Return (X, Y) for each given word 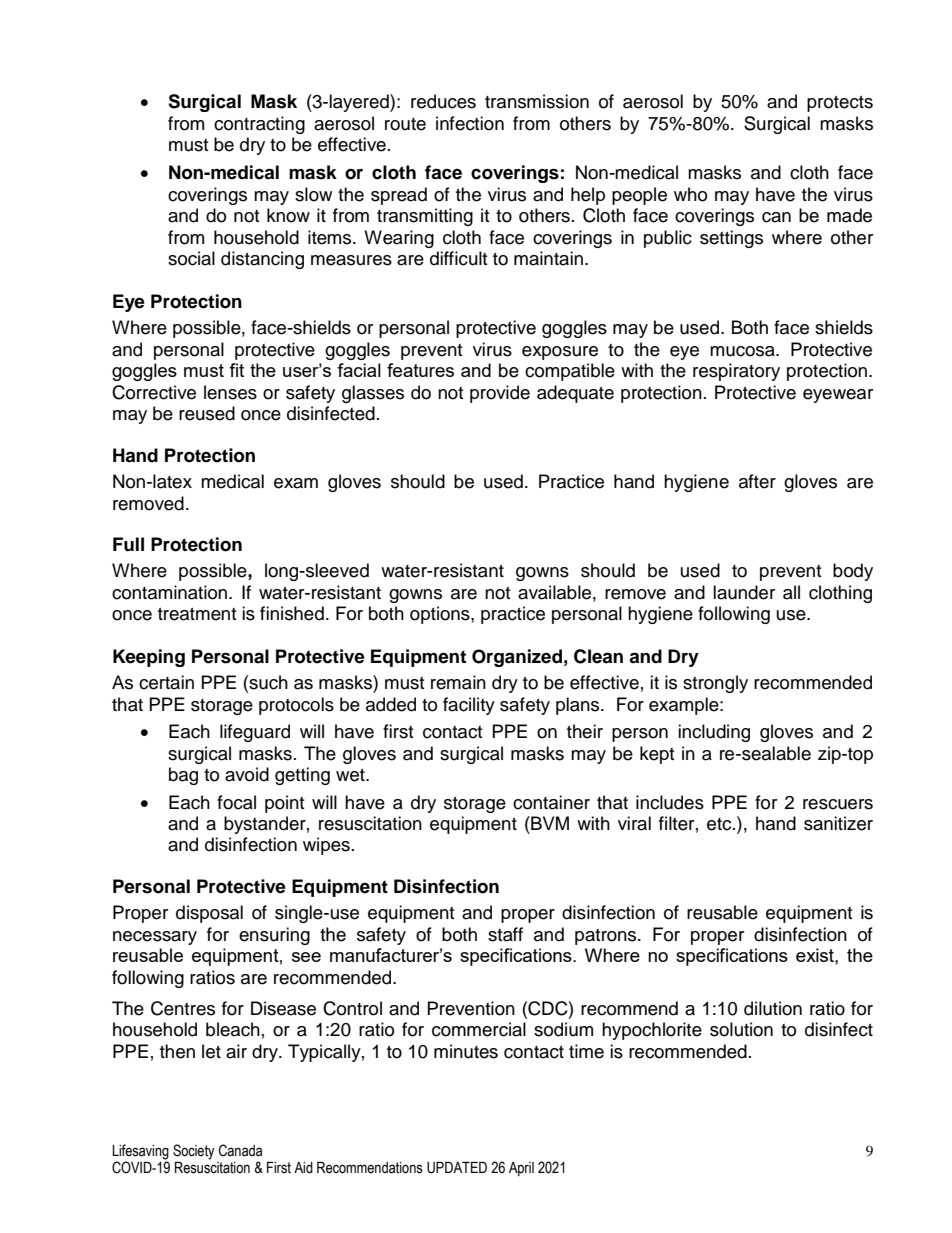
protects (840, 104)
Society (194, 1152)
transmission (537, 101)
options (441, 615)
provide (500, 394)
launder (744, 592)
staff (505, 934)
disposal (209, 914)
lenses (230, 392)
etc (720, 824)
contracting (259, 125)
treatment (197, 614)
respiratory (736, 372)
